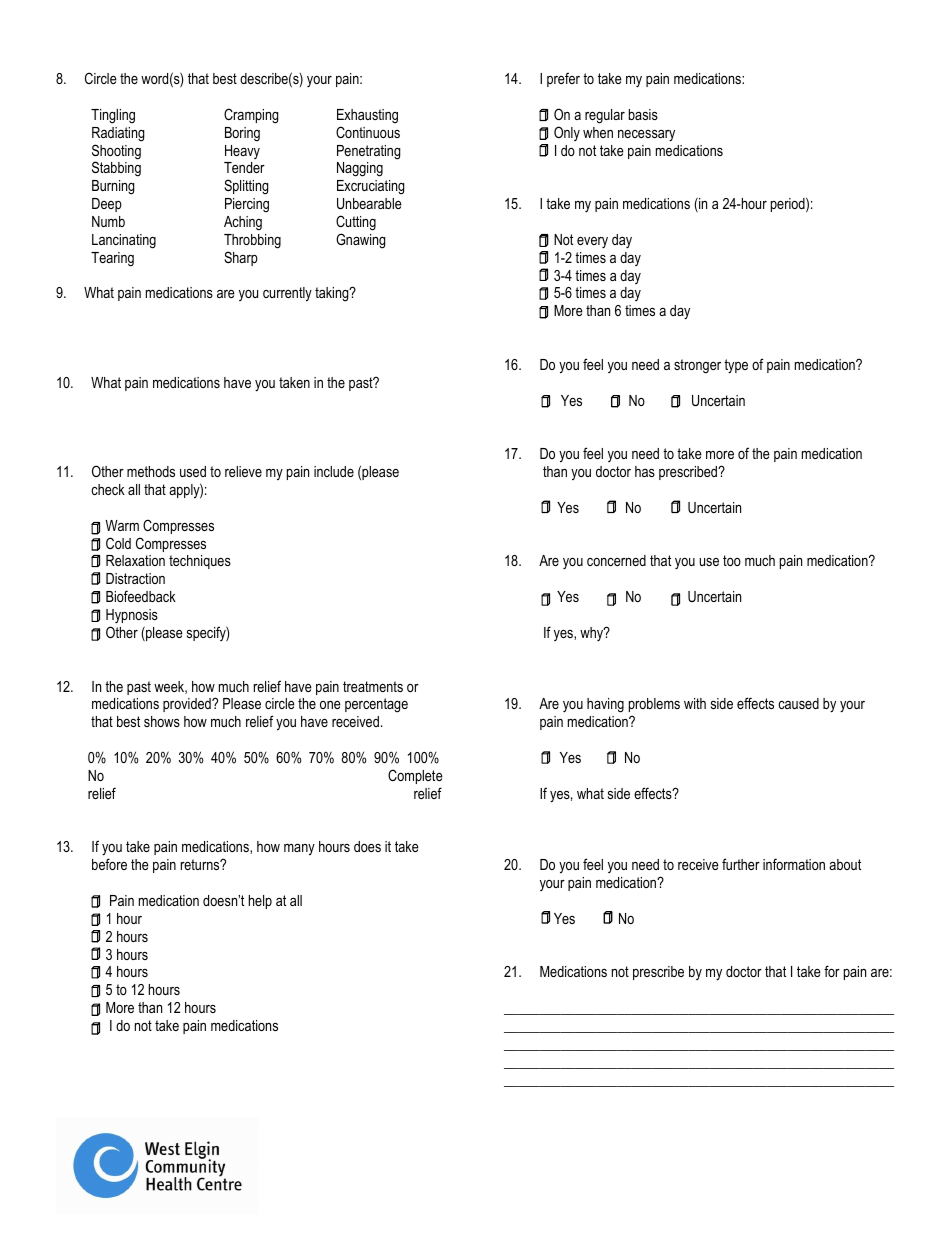 The image size is (952, 1233). I want to click on help, so click(260, 902).
